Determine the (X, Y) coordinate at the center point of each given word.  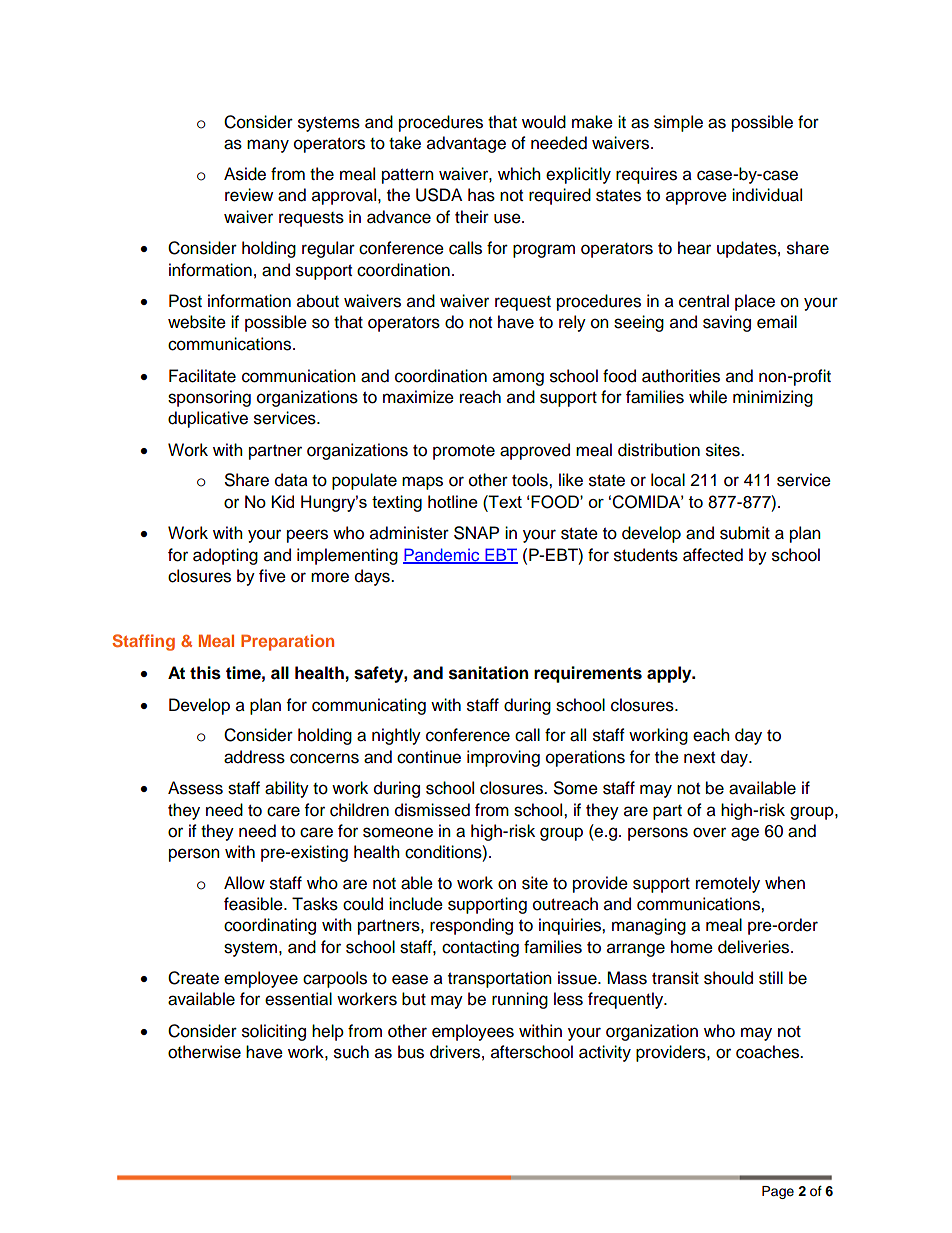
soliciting (274, 1032)
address (254, 757)
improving (503, 758)
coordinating (270, 926)
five (272, 576)
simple (678, 123)
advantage (466, 144)
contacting (480, 948)
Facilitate (202, 376)
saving (727, 323)
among (518, 379)
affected (713, 555)
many (268, 146)
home (692, 947)
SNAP (476, 533)
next (699, 758)
